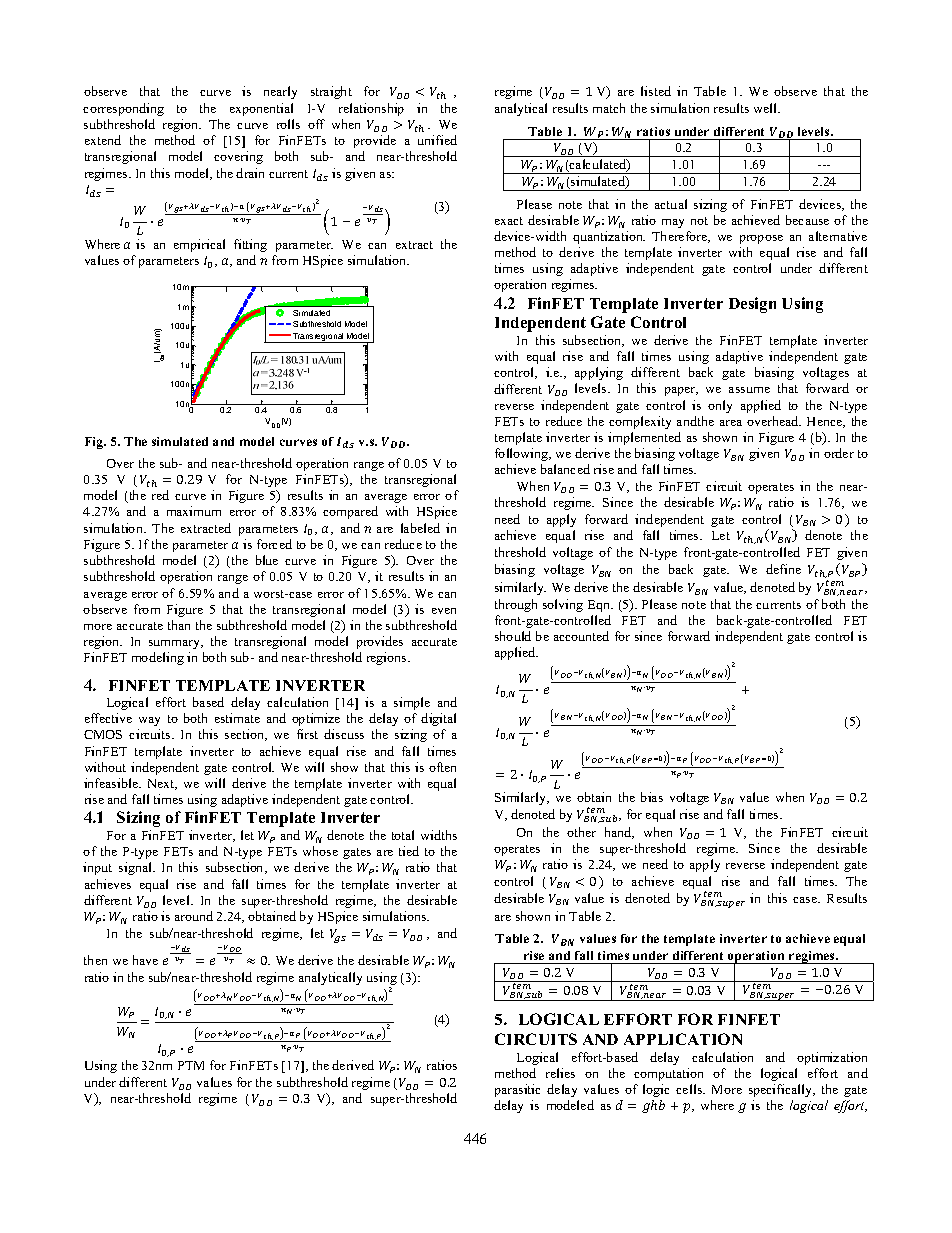  Describe the element at coordinates (145, 960) in the image. I see `have` at that location.
